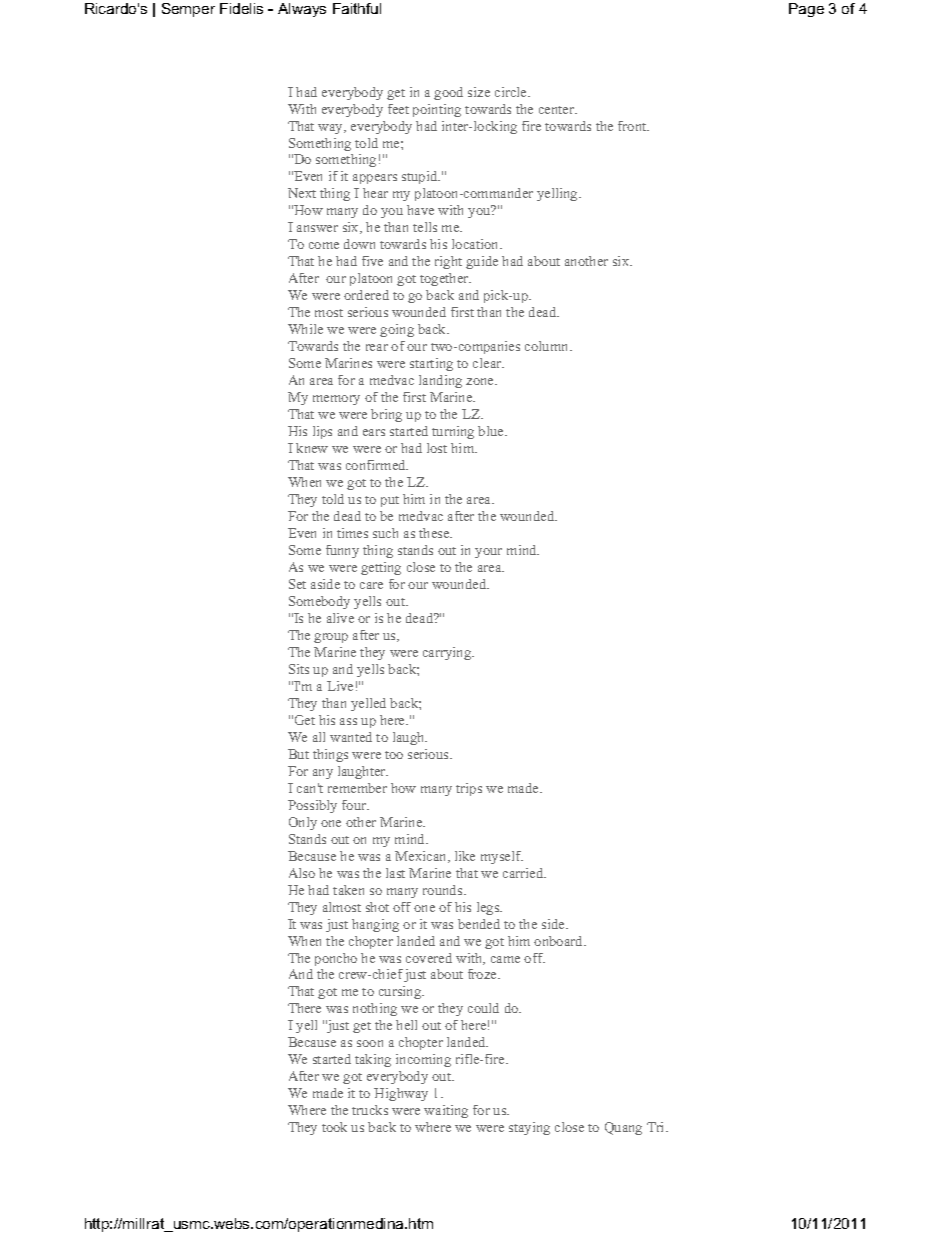 The width and height of the page is (952, 1233). What do you see at coordinates (297, 584) in the page?
I see `Set` at bounding box center [297, 584].
